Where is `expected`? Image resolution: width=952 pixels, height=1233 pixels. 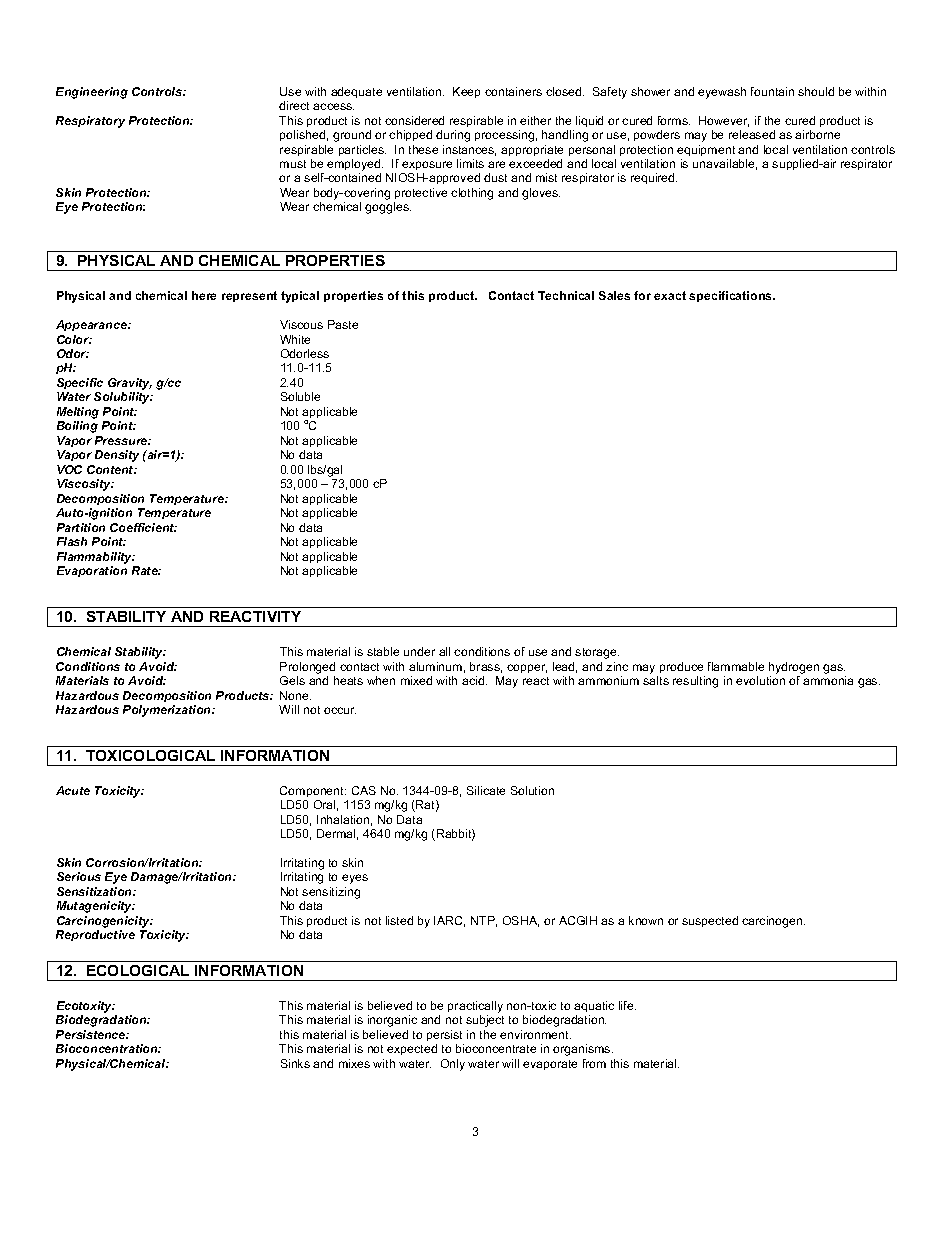
expected is located at coordinates (412, 1049).
